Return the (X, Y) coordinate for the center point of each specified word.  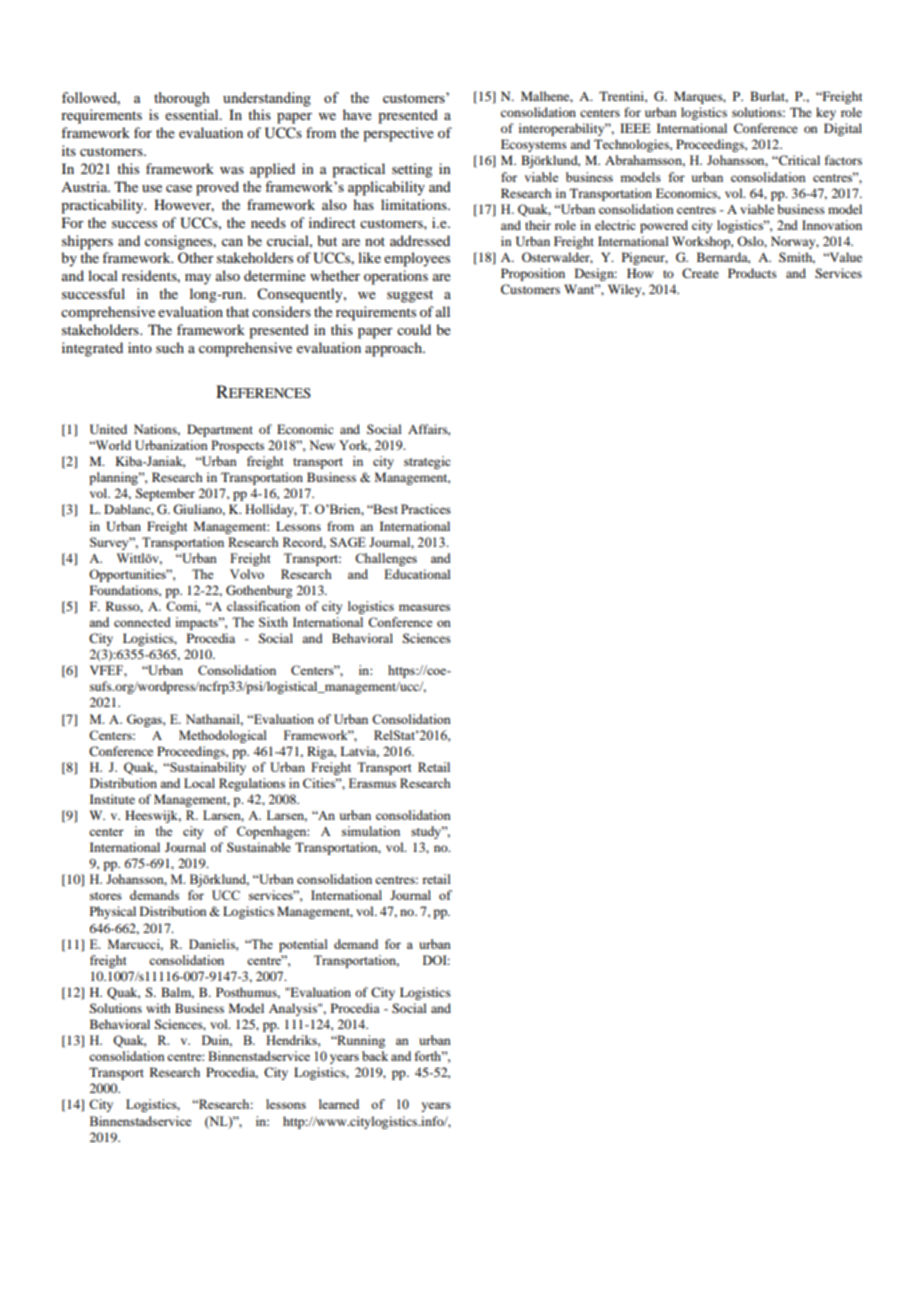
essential (193, 114)
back (375, 1056)
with (158, 1008)
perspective (398, 134)
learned (339, 1104)
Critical (798, 160)
